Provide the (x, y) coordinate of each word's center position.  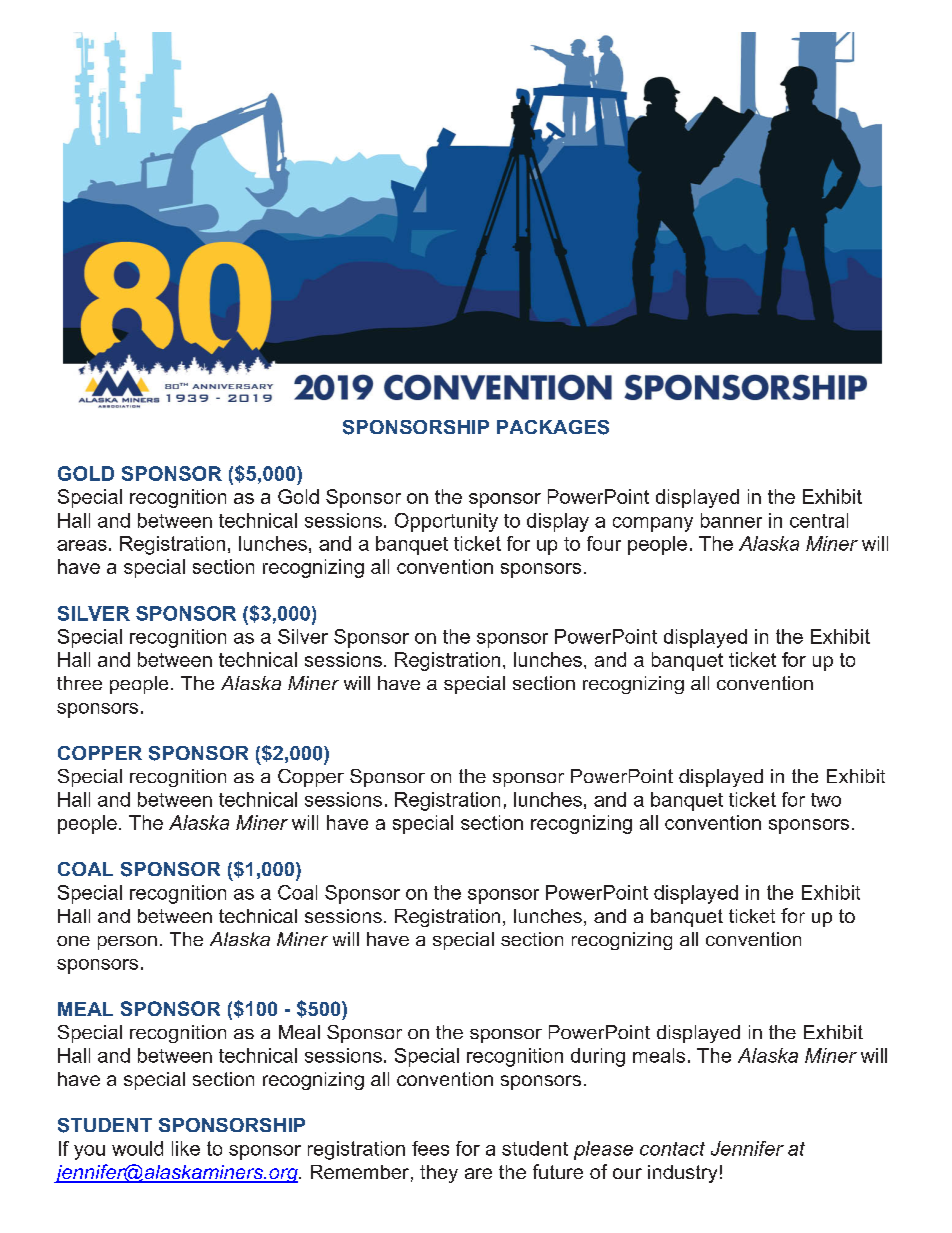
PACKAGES (553, 427)
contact (672, 1149)
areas (82, 545)
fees (430, 1148)
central (819, 520)
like (186, 1148)
